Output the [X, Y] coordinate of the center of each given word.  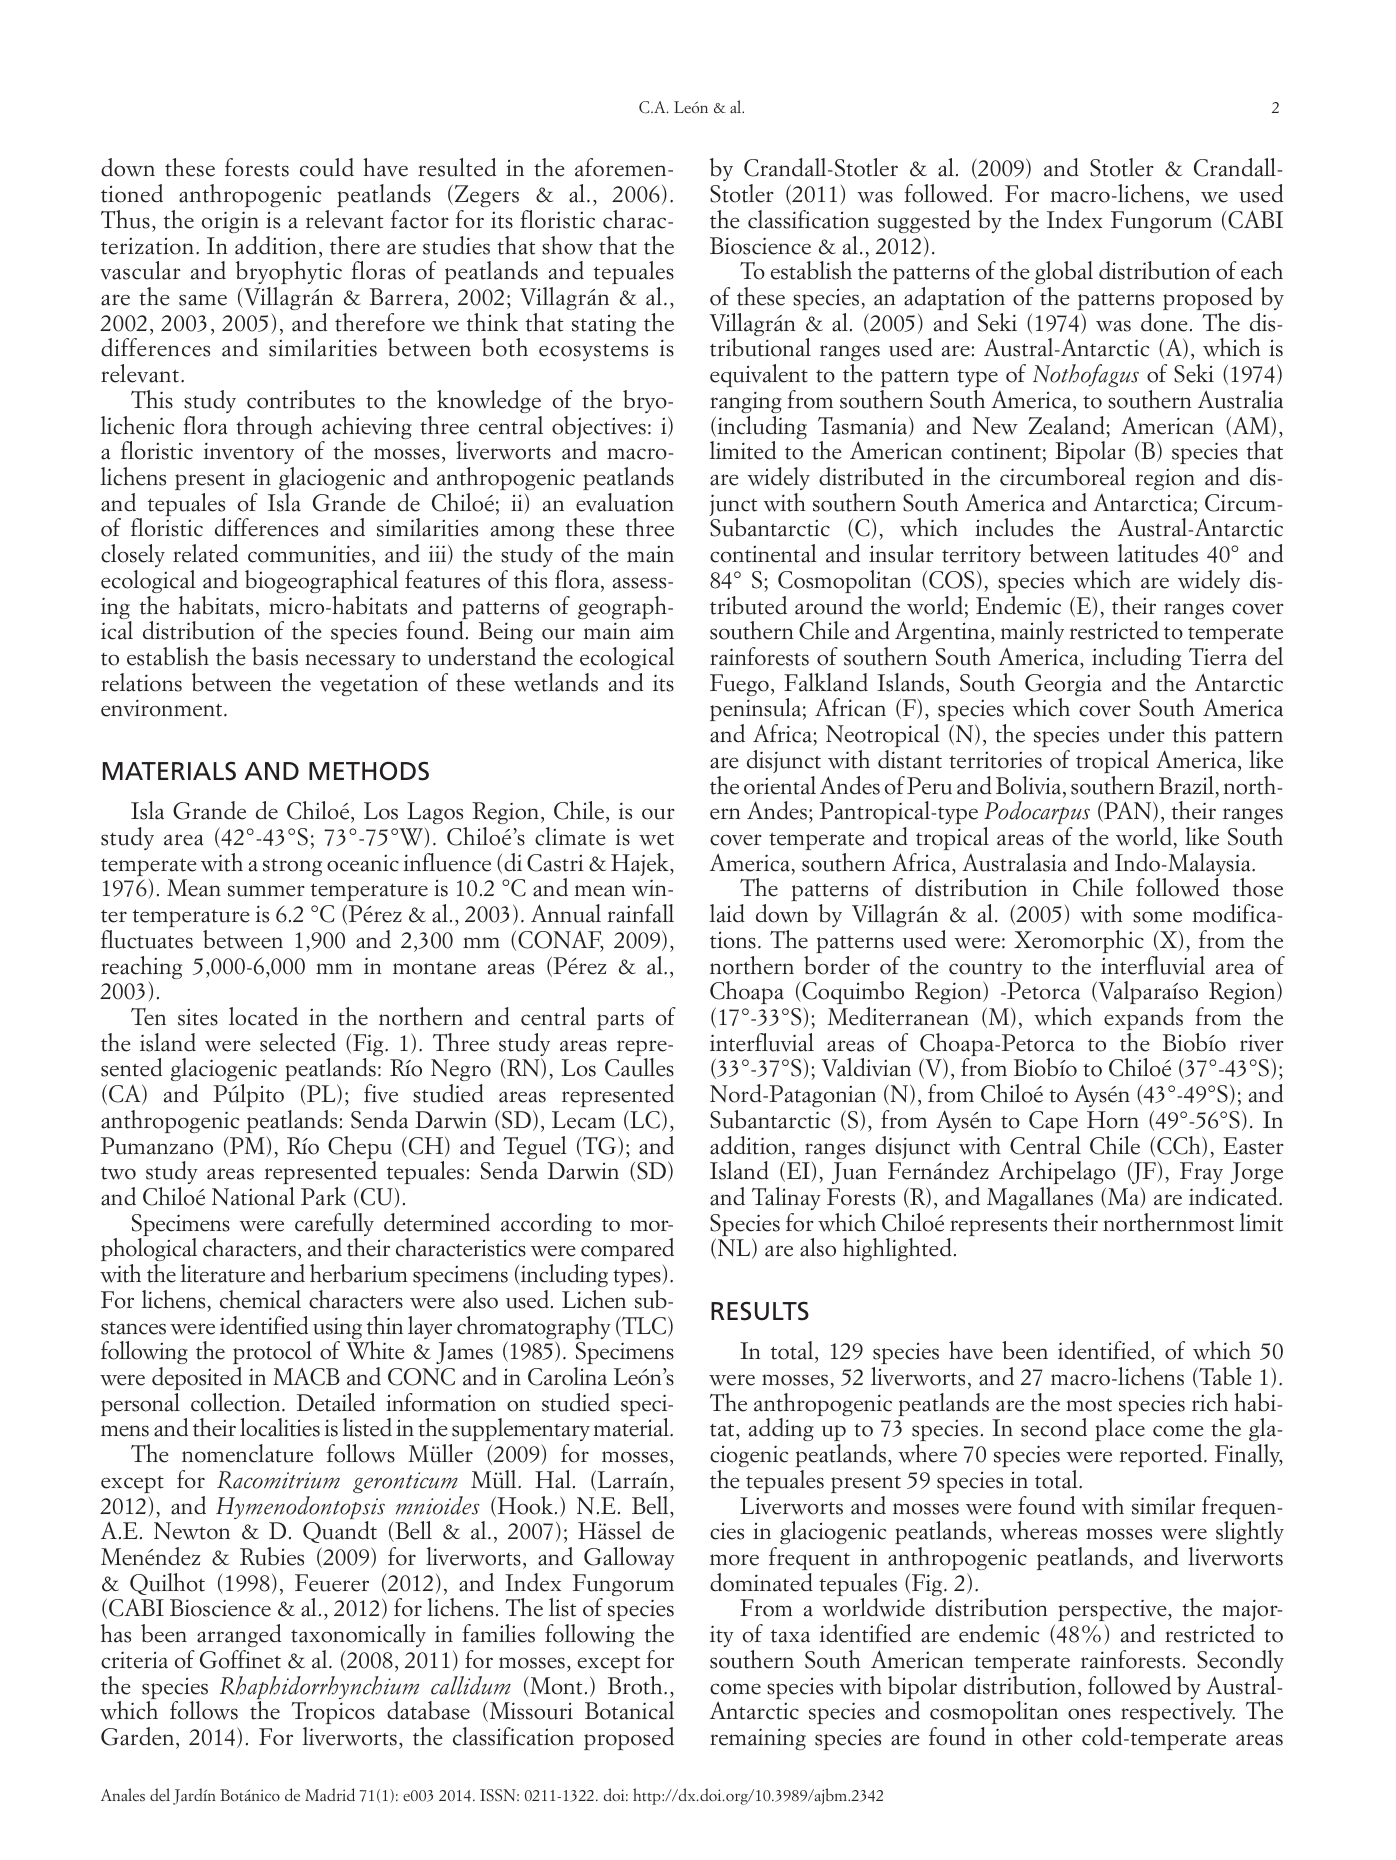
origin [230, 222]
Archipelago [1057, 1172]
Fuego [739, 685]
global [1064, 272]
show [567, 245]
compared [627, 1249]
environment [163, 708]
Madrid [330, 1794]
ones [1089, 1714]
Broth [636, 1685]
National [253, 1196]
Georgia [1063, 686]
